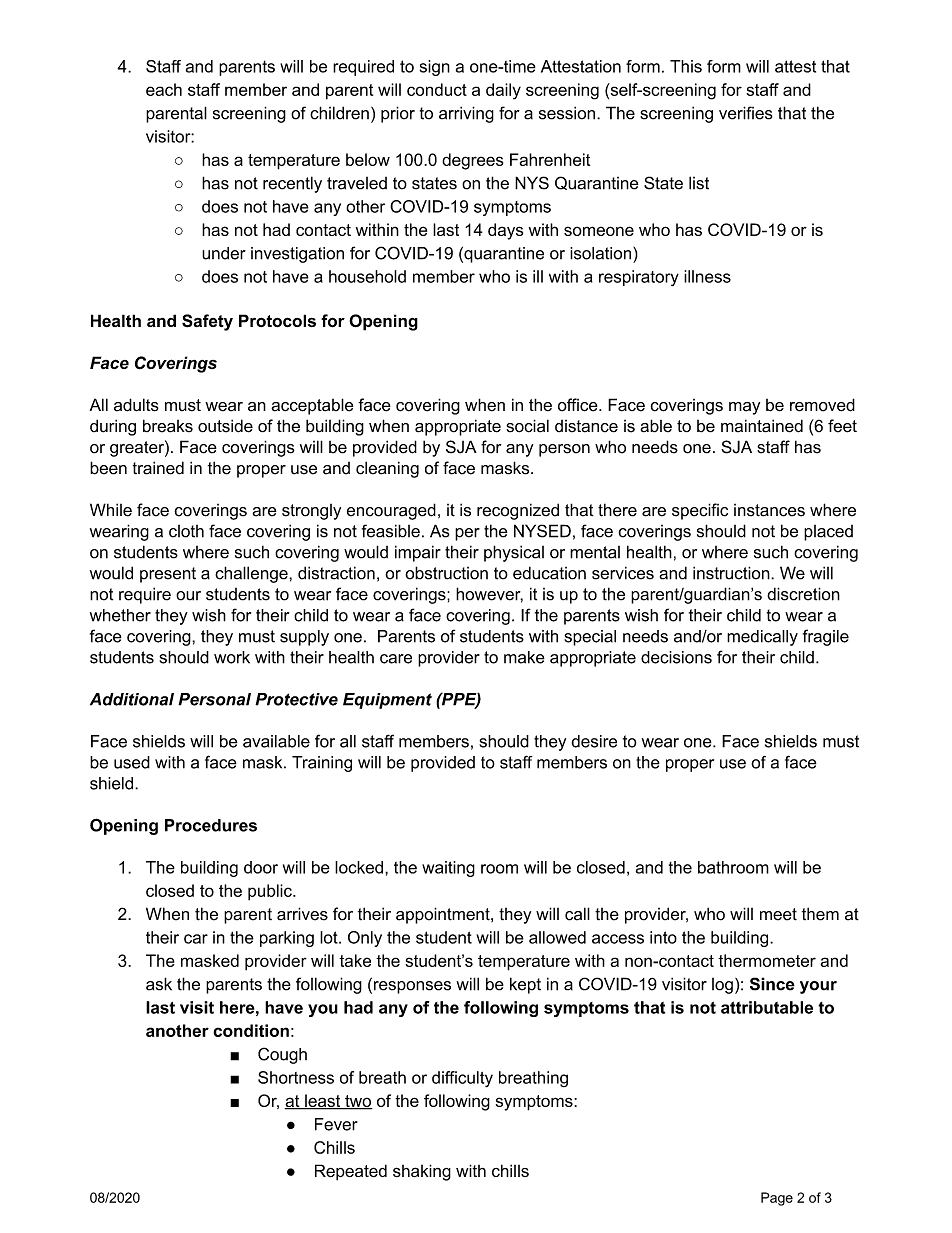 The image size is (952, 1233). I want to click on Fever, so click(336, 1124).
